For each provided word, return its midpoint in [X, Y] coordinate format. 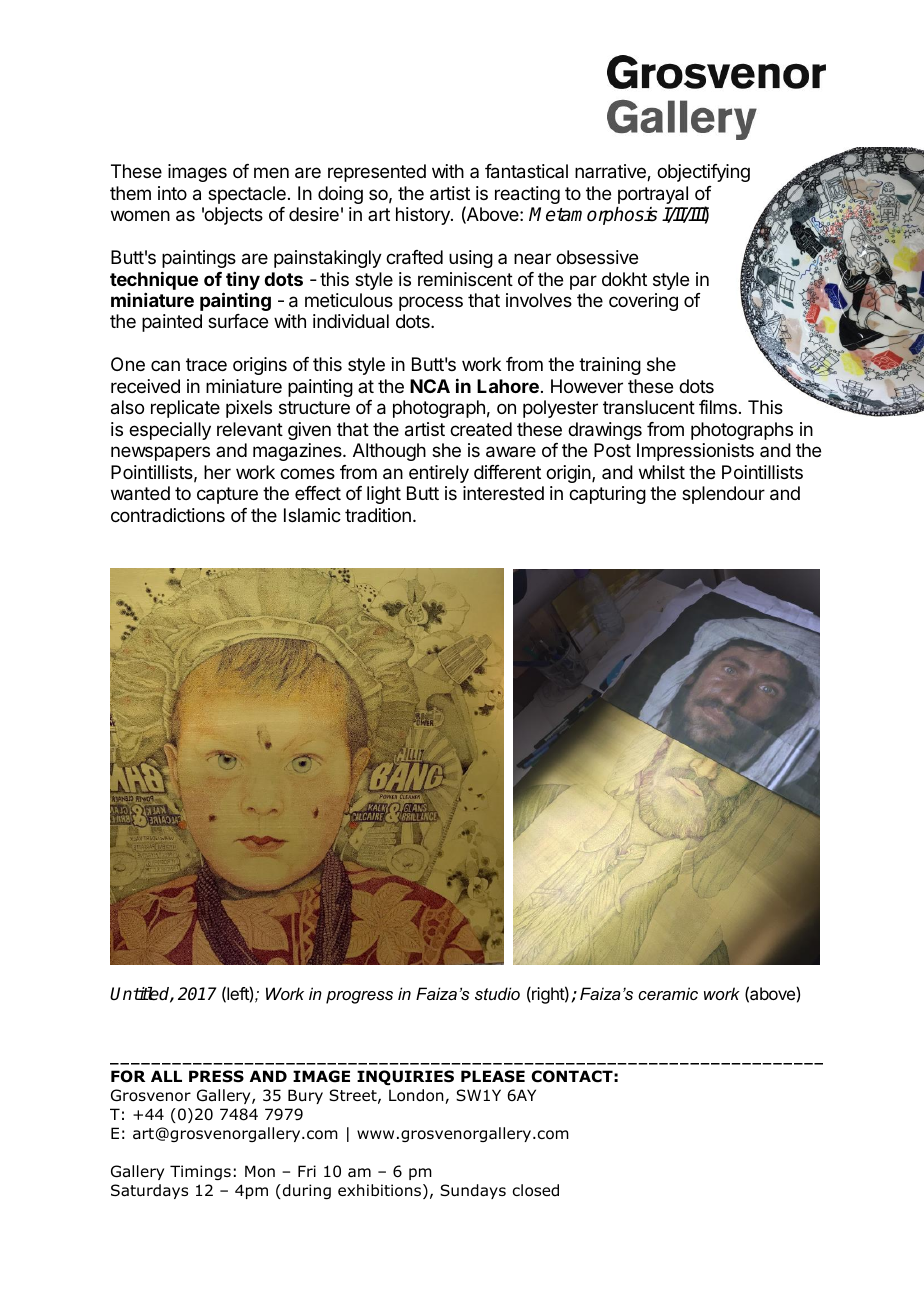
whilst [662, 472]
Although [389, 452]
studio [497, 993]
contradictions [168, 515]
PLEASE [493, 1076]
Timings [200, 1172]
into [172, 193]
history [424, 216]
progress [359, 997]
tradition [378, 515]
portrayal [653, 195]
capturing [607, 495]
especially [170, 431]
